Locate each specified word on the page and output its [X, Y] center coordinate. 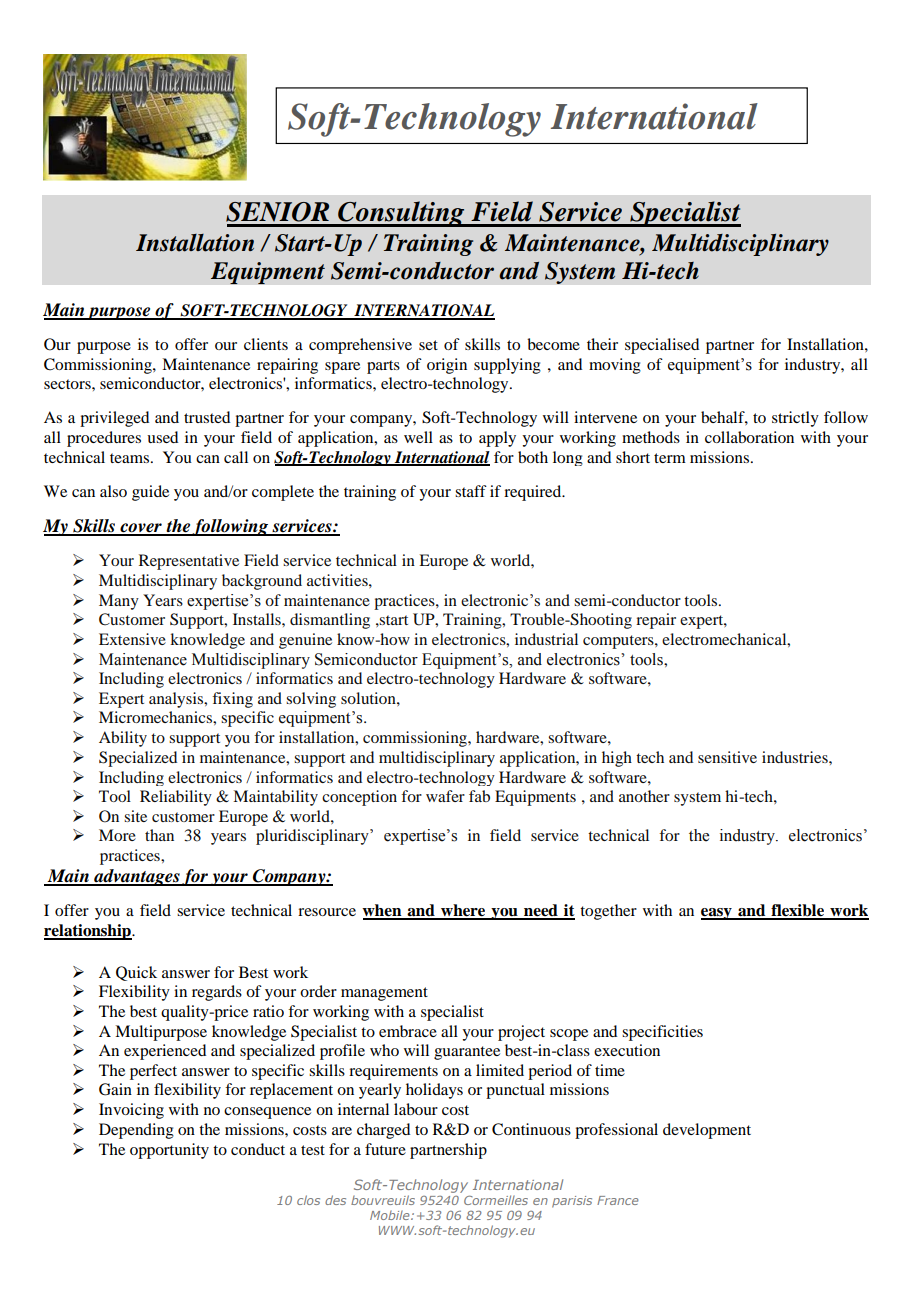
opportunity [169, 1151]
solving [311, 700]
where [463, 911]
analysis [177, 700]
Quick [136, 973]
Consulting [401, 214]
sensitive [727, 757]
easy [717, 914]
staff [471, 491]
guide [150, 493]
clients [266, 344]
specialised [662, 346]
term [670, 458]
